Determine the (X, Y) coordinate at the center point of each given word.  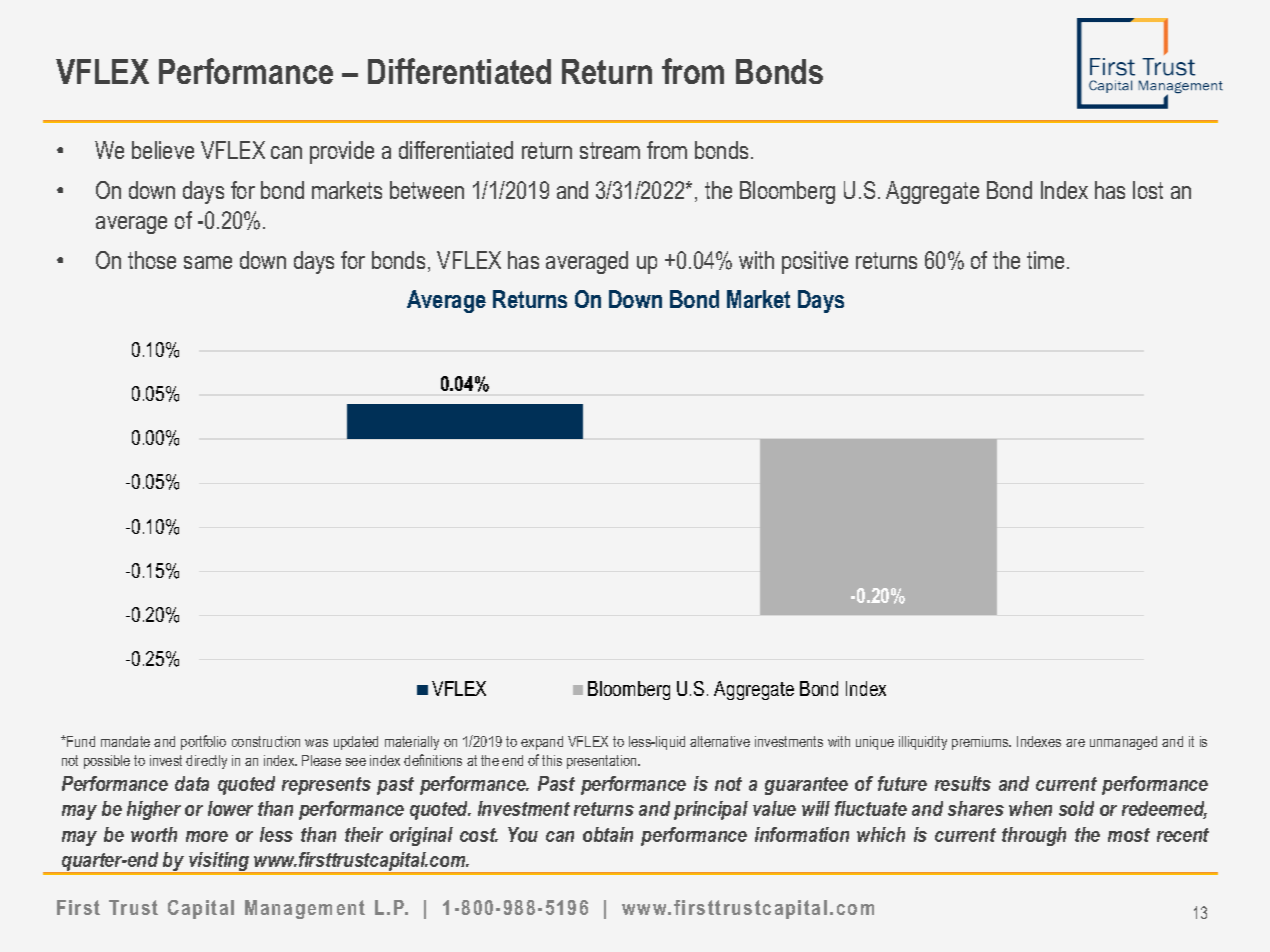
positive (815, 262)
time (1045, 260)
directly (206, 762)
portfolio (203, 742)
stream (610, 150)
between (427, 190)
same (208, 262)
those (152, 260)
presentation (603, 762)
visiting (219, 863)
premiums (981, 743)
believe (163, 150)
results (963, 783)
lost (1148, 190)
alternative (720, 741)
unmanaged (1123, 743)
